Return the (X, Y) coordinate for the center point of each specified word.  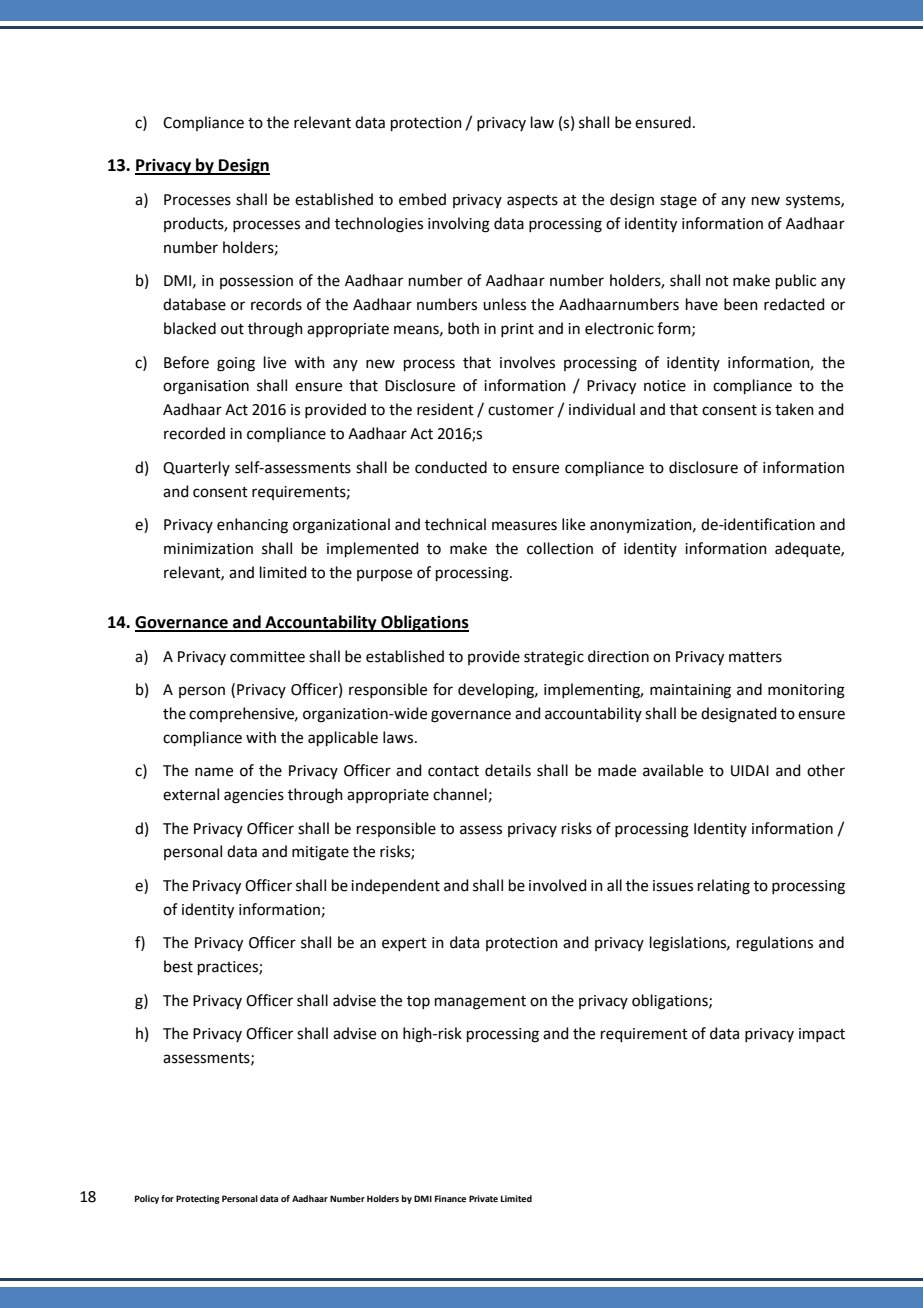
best (178, 966)
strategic (554, 658)
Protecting (198, 1199)
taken (794, 409)
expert (404, 944)
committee (267, 657)
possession (256, 282)
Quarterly (196, 468)
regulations (775, 944)
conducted (451, 467)
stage (678, 202)
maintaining (690, 691)
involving (459, 225)
